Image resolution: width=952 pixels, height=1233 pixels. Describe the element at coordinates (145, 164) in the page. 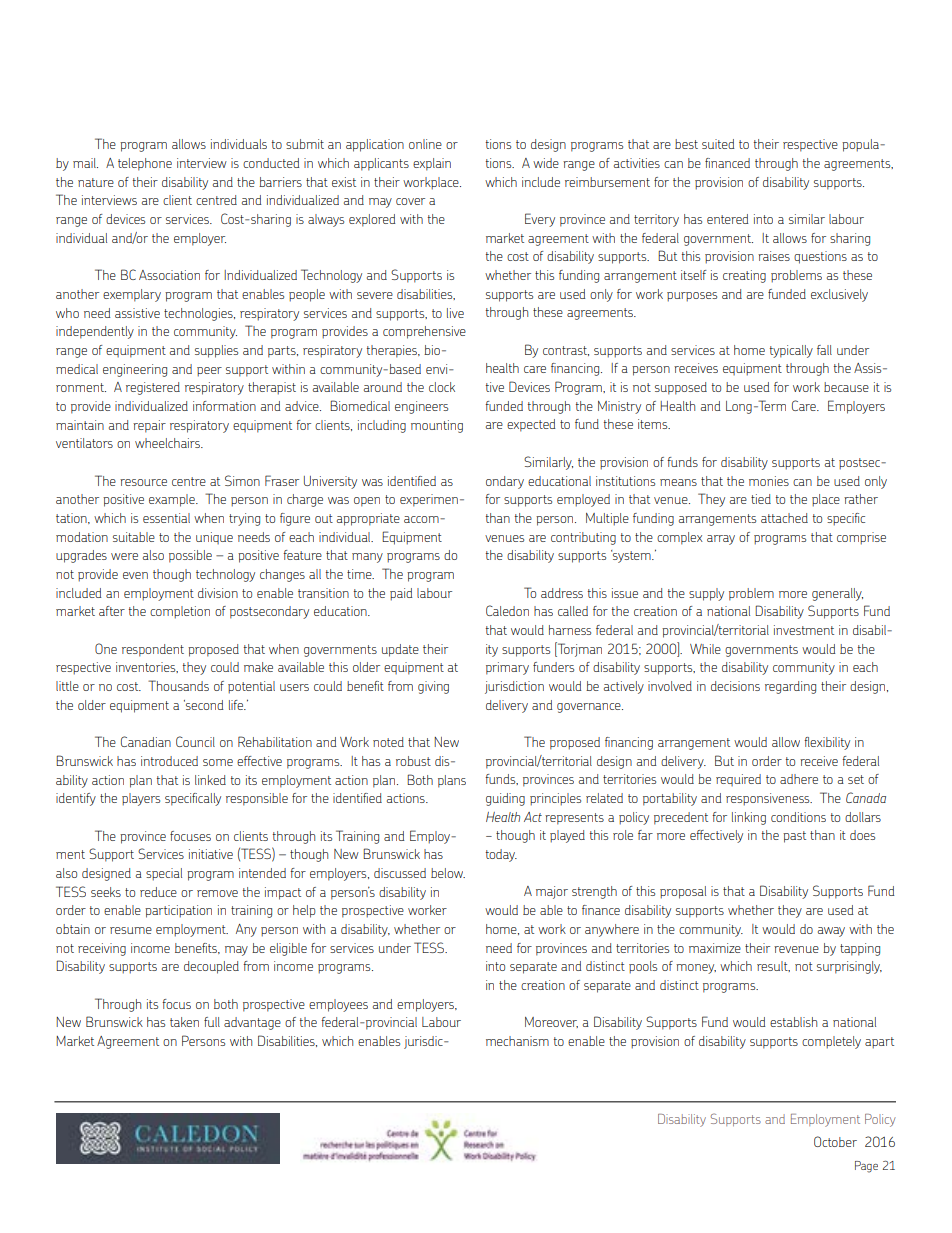

I see `telephone` at that location.
